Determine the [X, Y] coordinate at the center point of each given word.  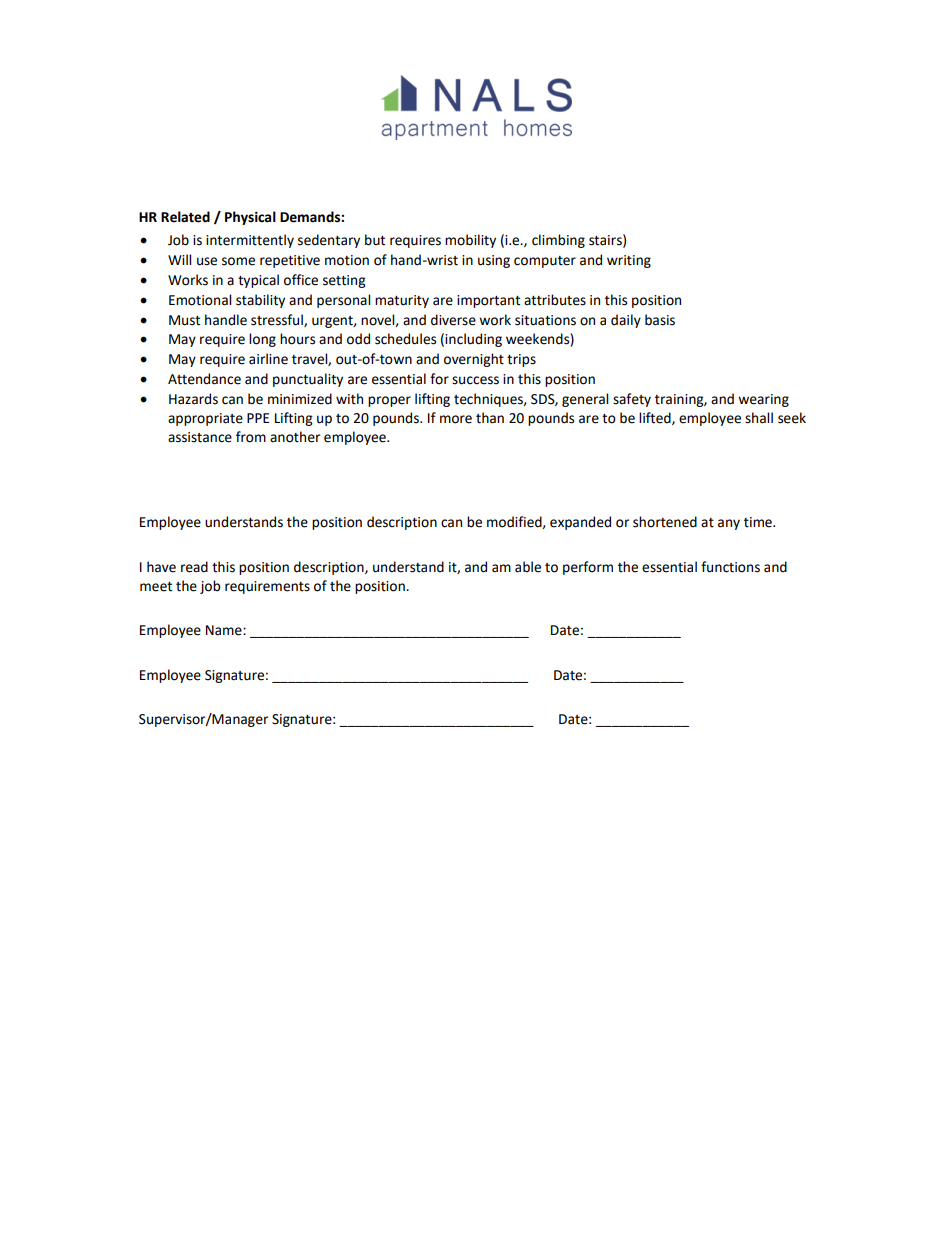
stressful [278, 320]
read [194, 567]
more [456, 419]
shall [759, 418]
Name [225, 630]
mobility [470, 241]
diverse [453, 320]
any [729, 524]
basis [660, 320]
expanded [580, 523]
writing [629, 261]
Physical [250, 218]
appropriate [205, 419]
